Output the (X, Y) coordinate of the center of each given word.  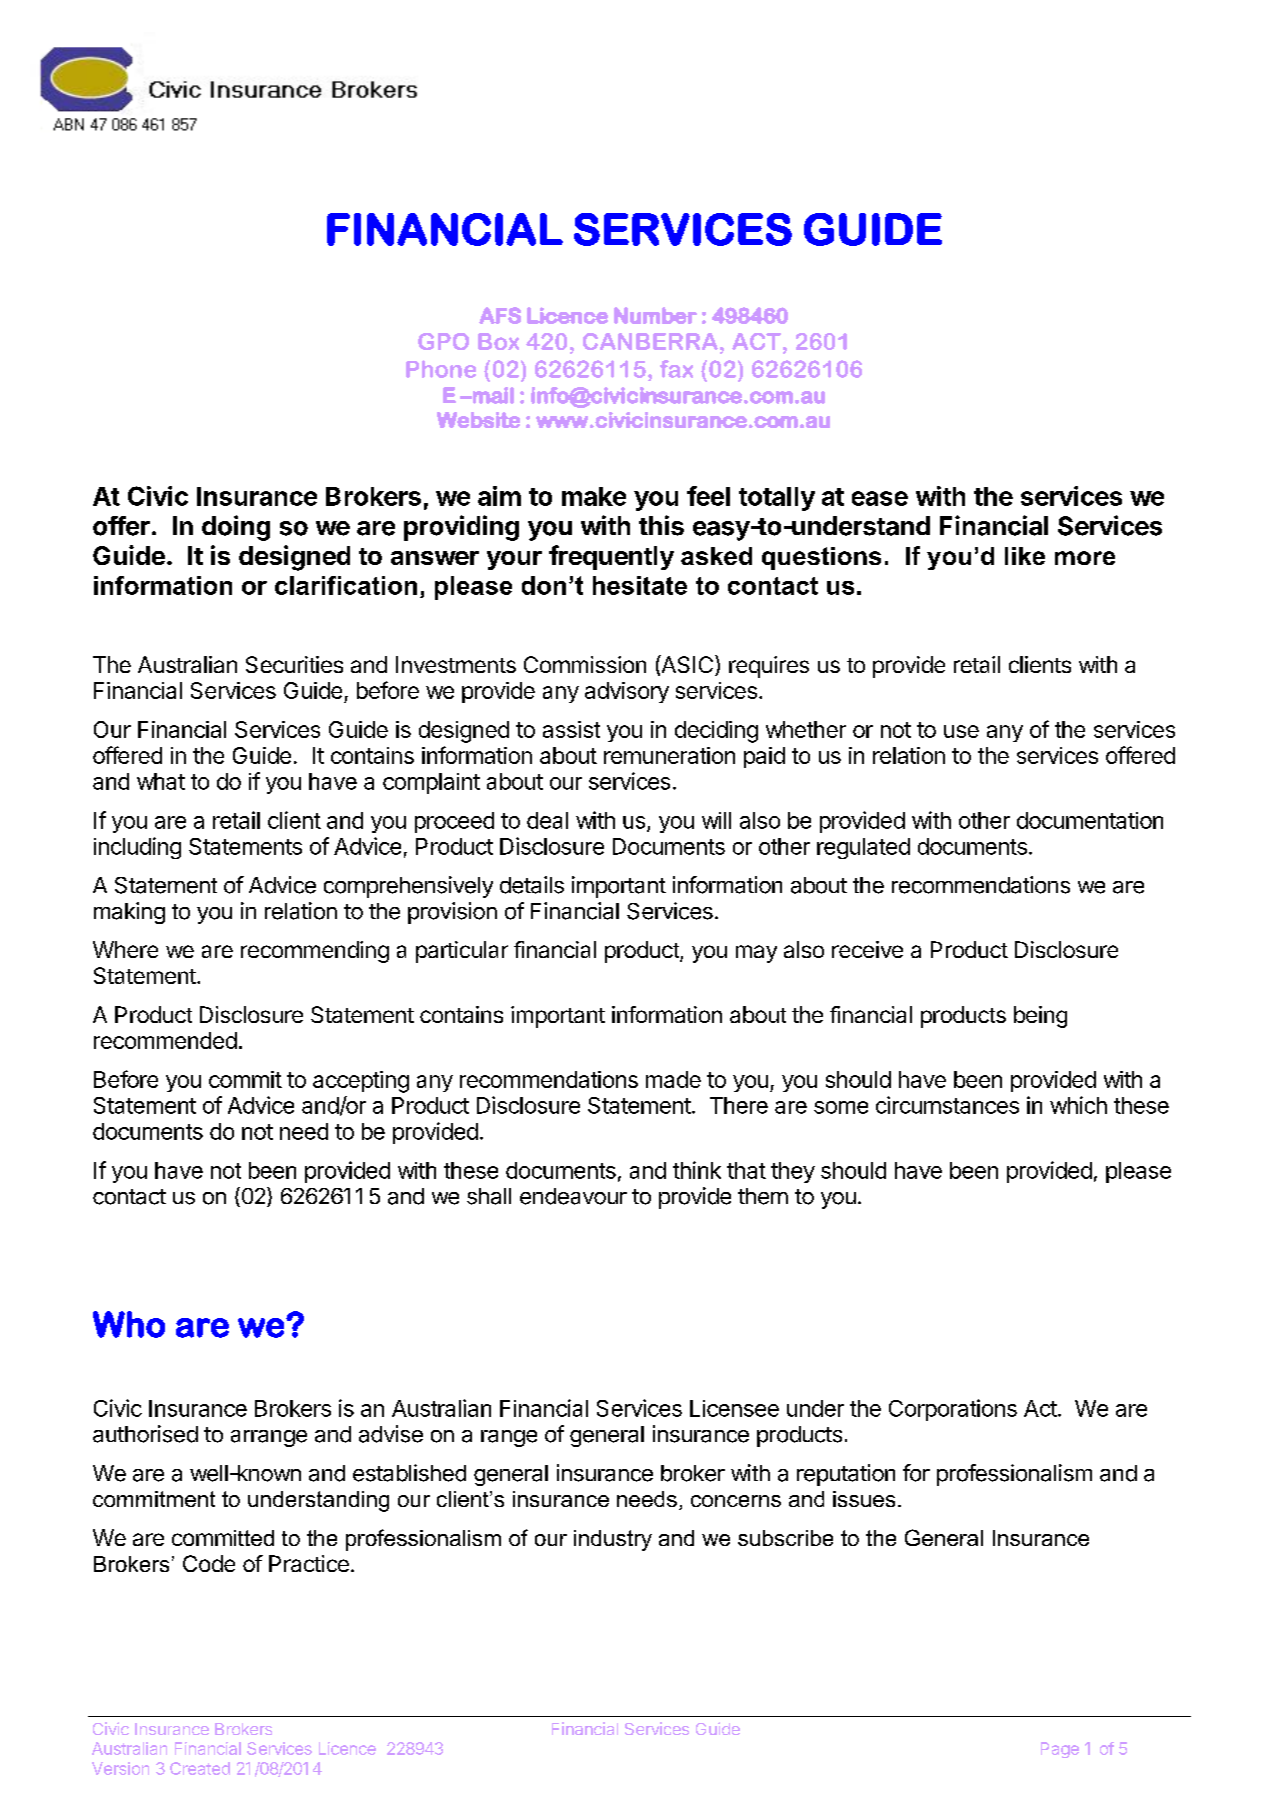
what (161, 781)
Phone (441, 369)
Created (200, 1768)
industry (613, 1540)
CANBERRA (650, 341)
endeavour (573, 1196)
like (1025, 556)
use (961, 731)
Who (129, 1324)
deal (547, 820)
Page (1060, 1750)
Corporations (953, 1410)
